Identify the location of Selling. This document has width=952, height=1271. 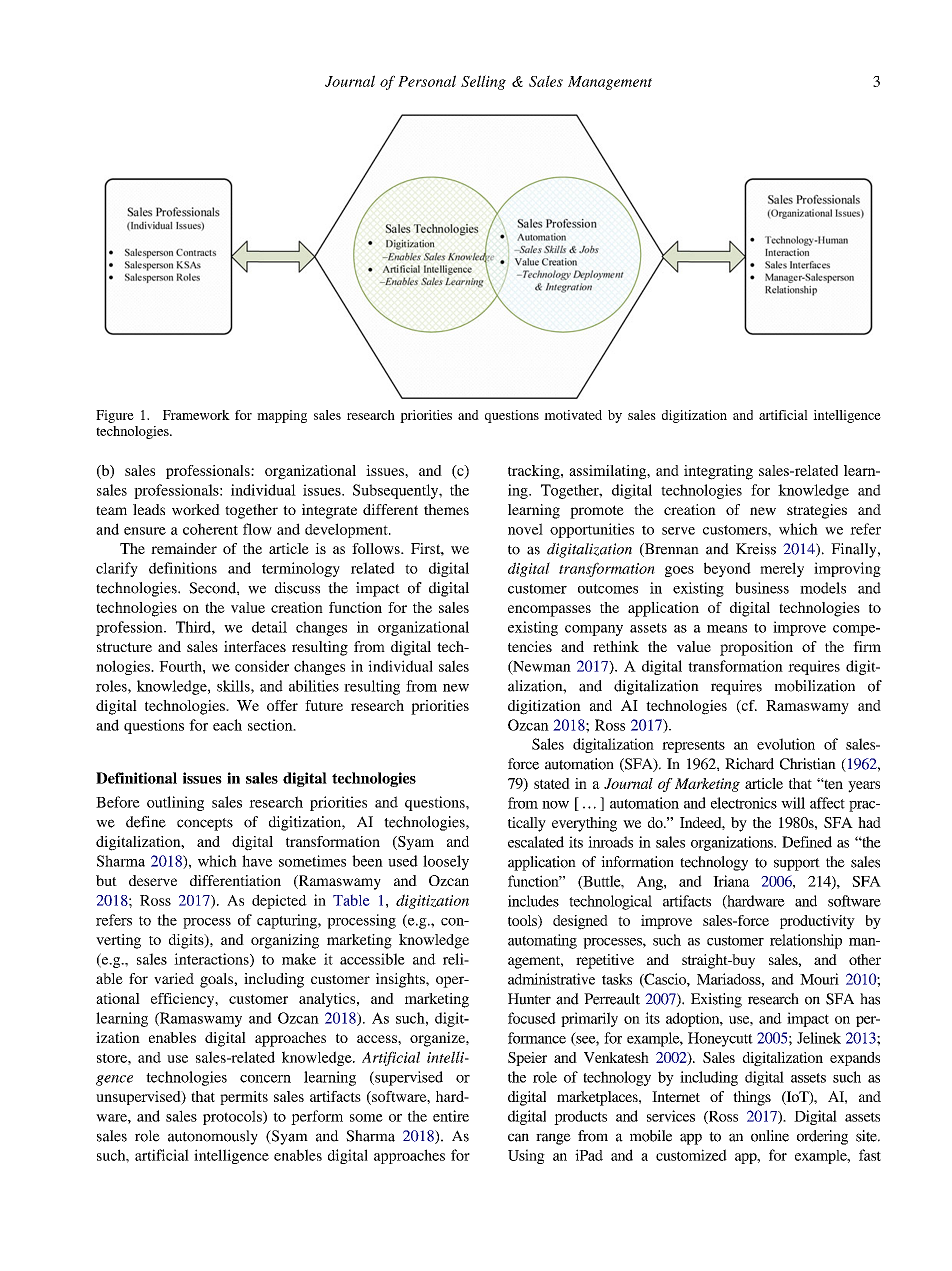
(483, 82).
